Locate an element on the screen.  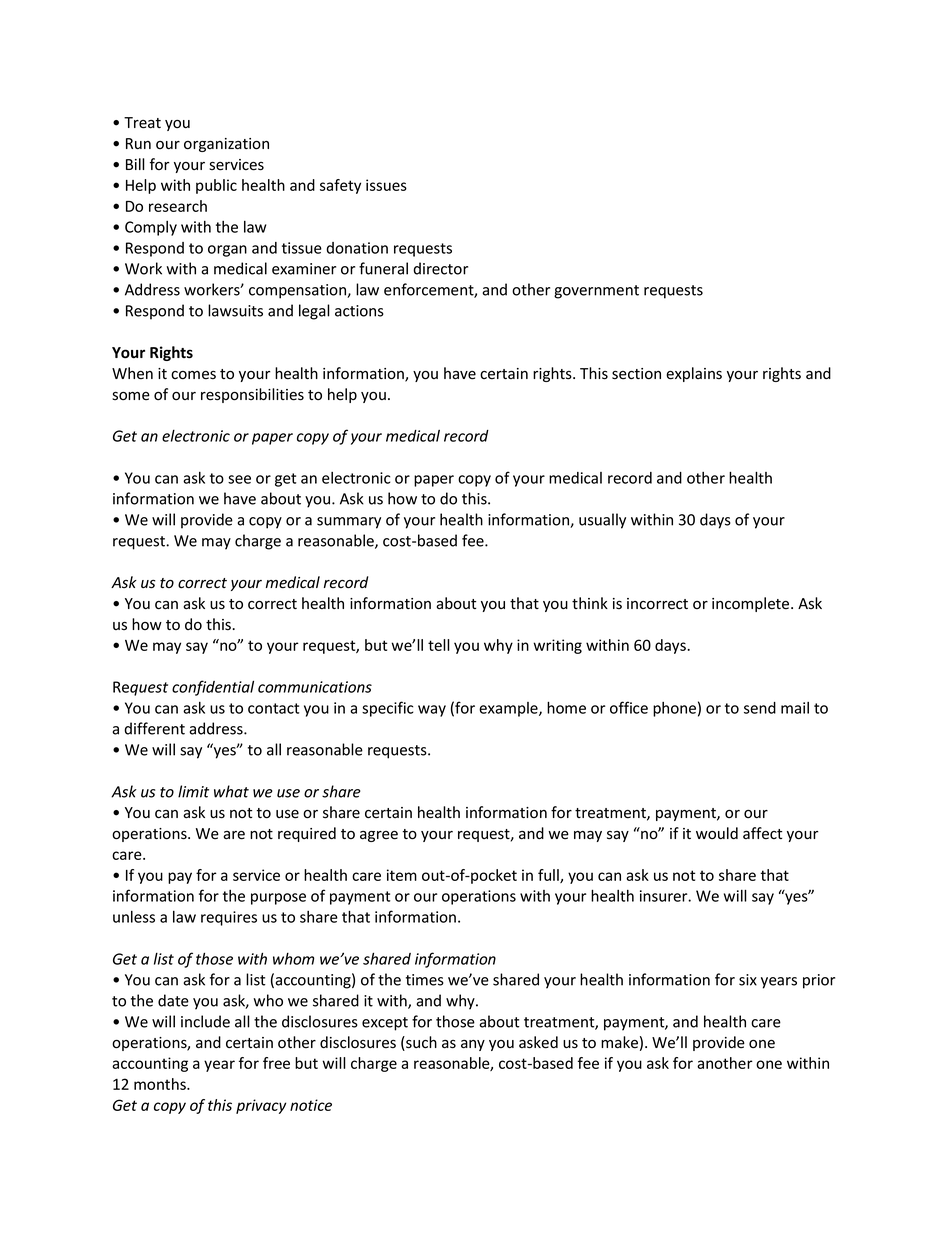
incomplete is located at coordinates (752, 604).
